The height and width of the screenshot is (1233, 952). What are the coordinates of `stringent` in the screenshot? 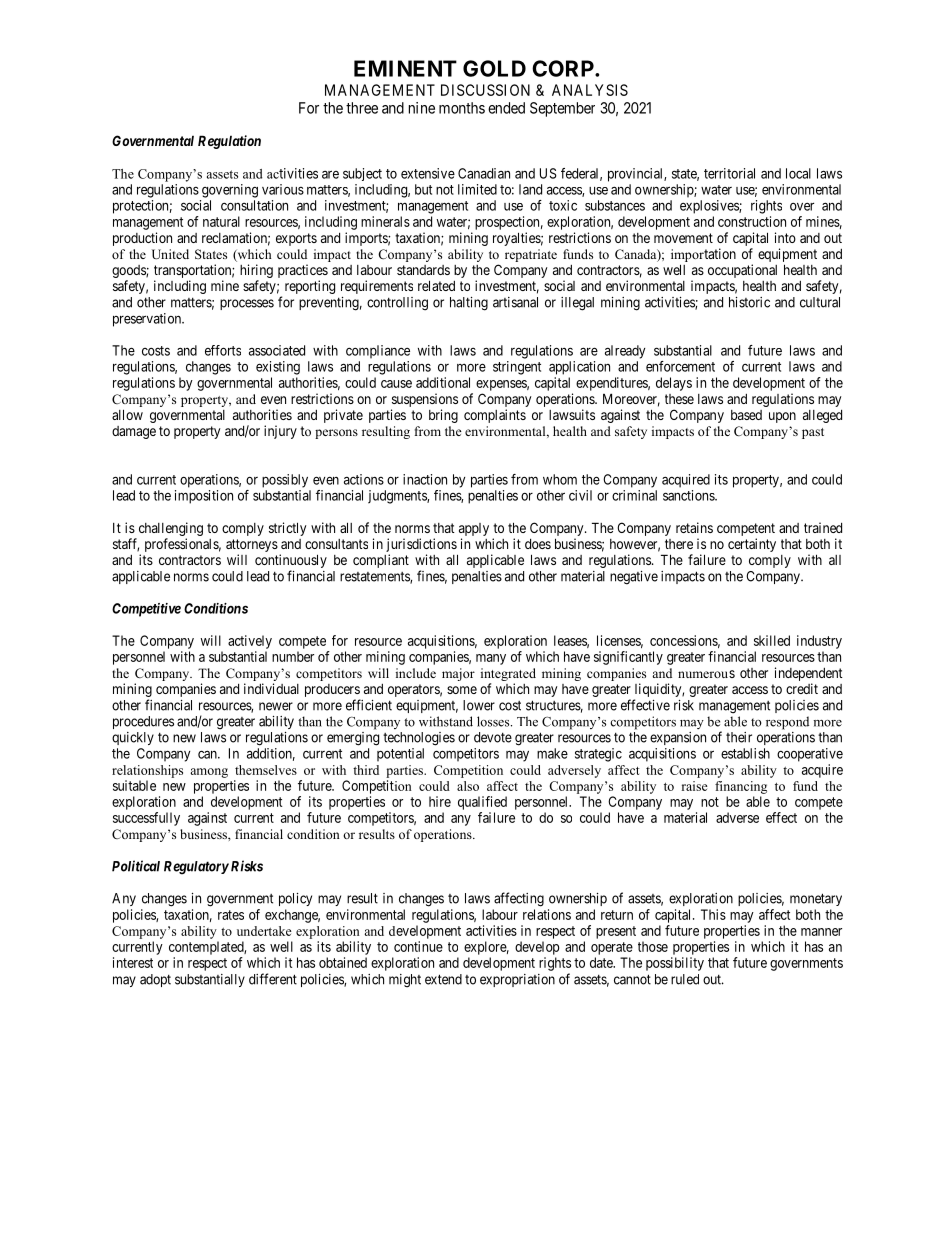 It's located at (517, 368).
